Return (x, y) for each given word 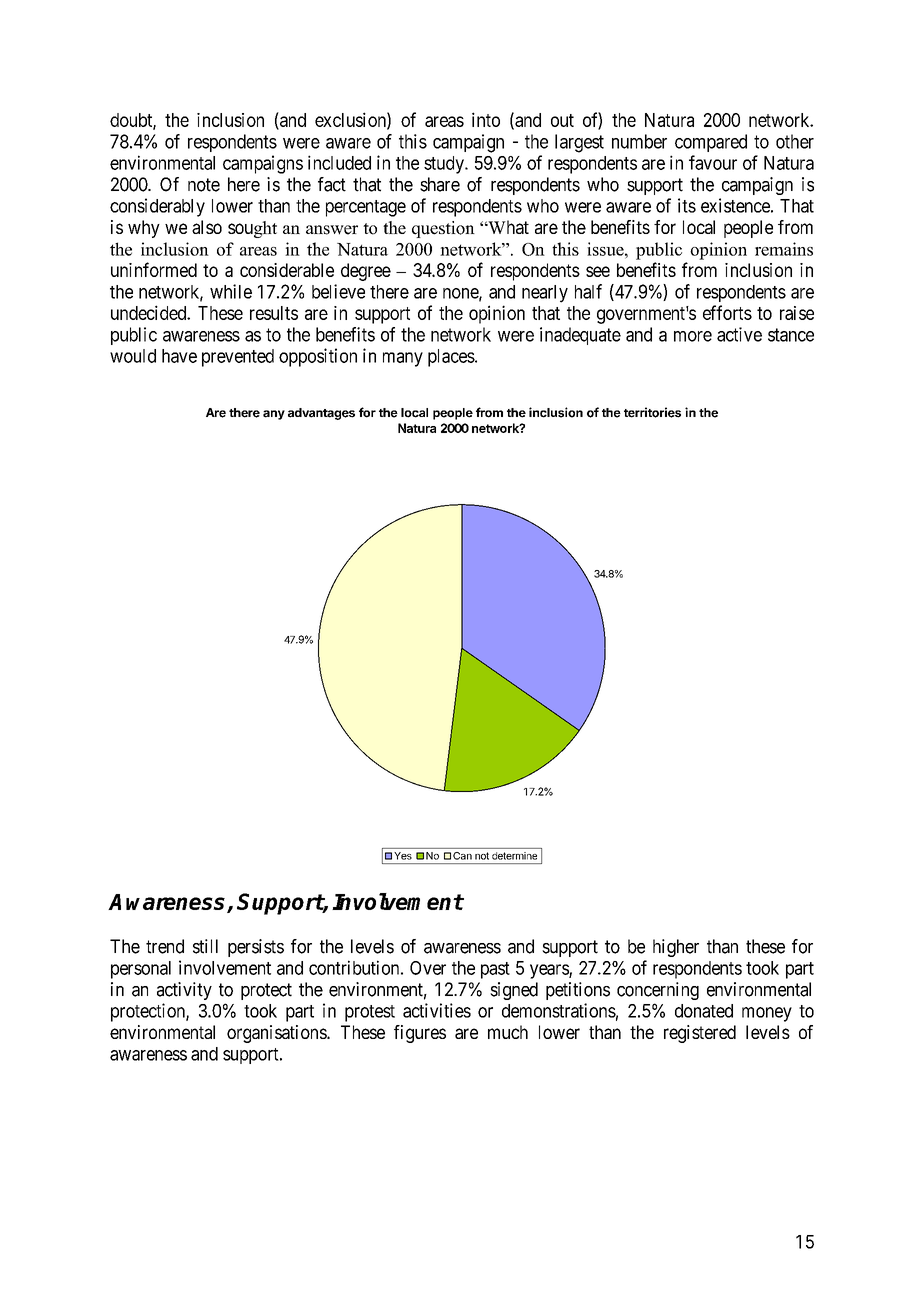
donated (704, 1011)
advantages (321, 414)
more (693, 336)
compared (711, 143)
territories (652, 412)
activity (184, 991)
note (204, 185)
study (445, 165)
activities (437, 1010)
